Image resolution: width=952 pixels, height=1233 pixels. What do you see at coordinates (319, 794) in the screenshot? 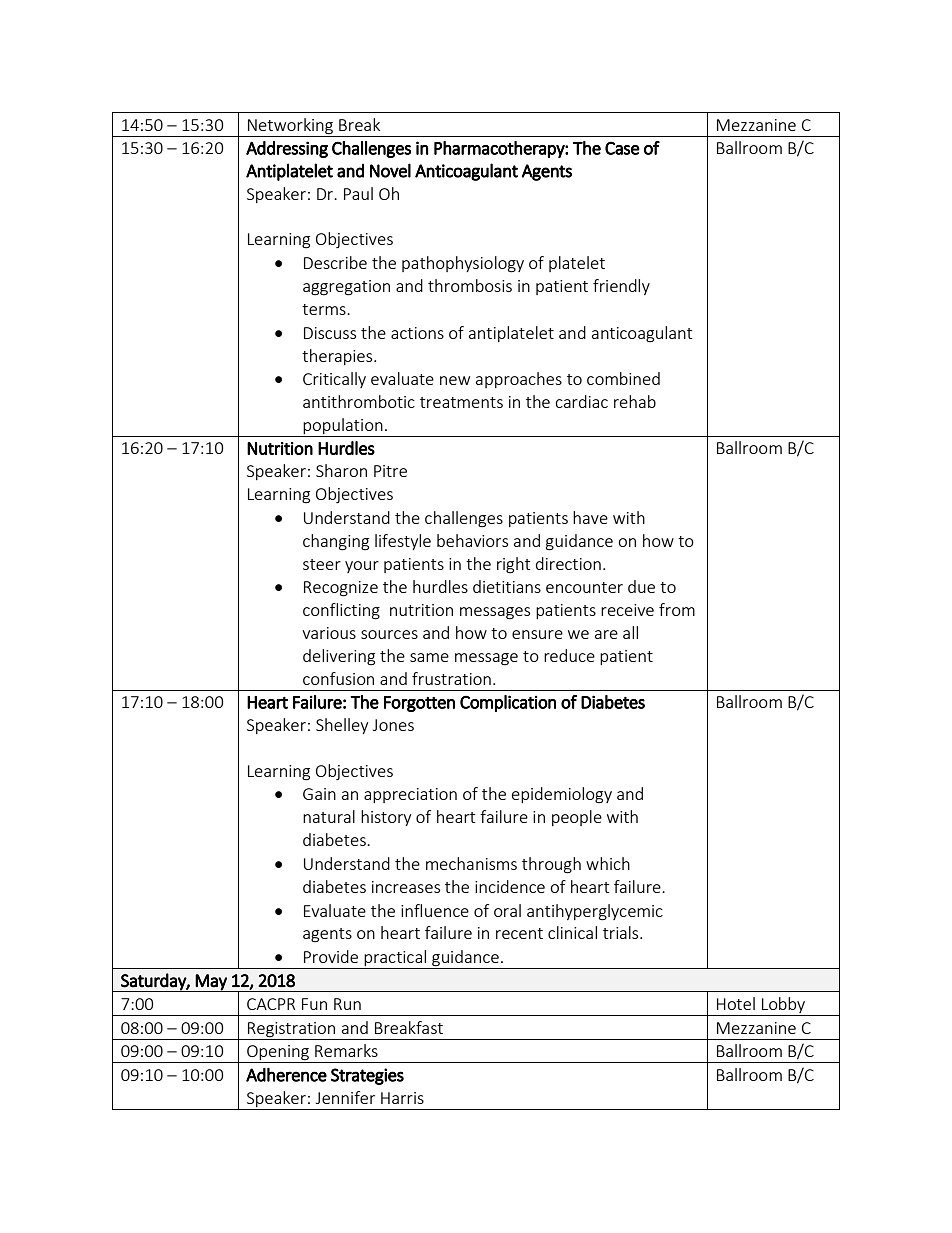
I see `Gain` at bounding box center [319, 794].
